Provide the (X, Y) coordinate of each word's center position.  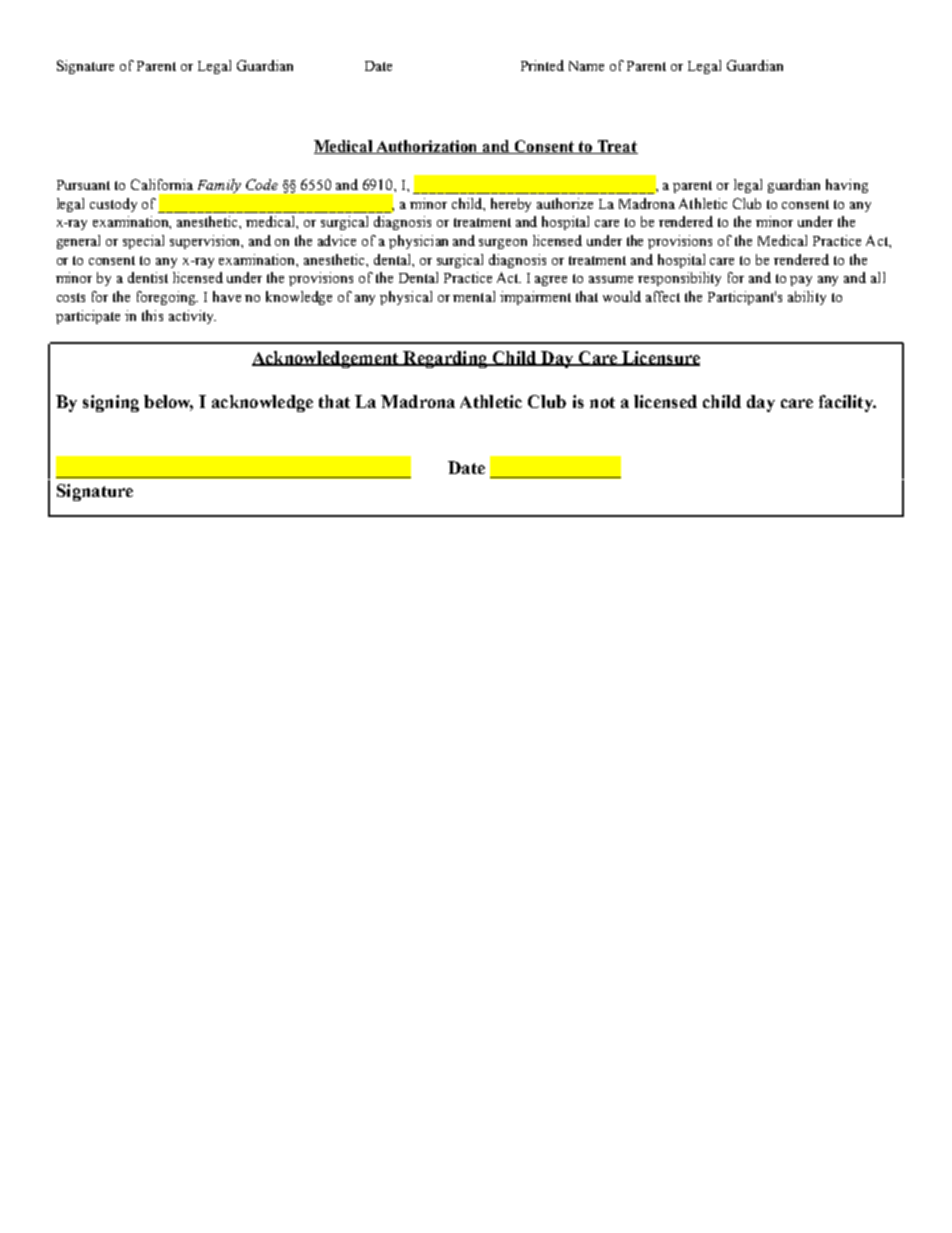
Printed (542, 65)
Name (586, 66)
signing (111, 403)
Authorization (427, 147)
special (143, 242)
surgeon (503, 244)
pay (801, 281)
